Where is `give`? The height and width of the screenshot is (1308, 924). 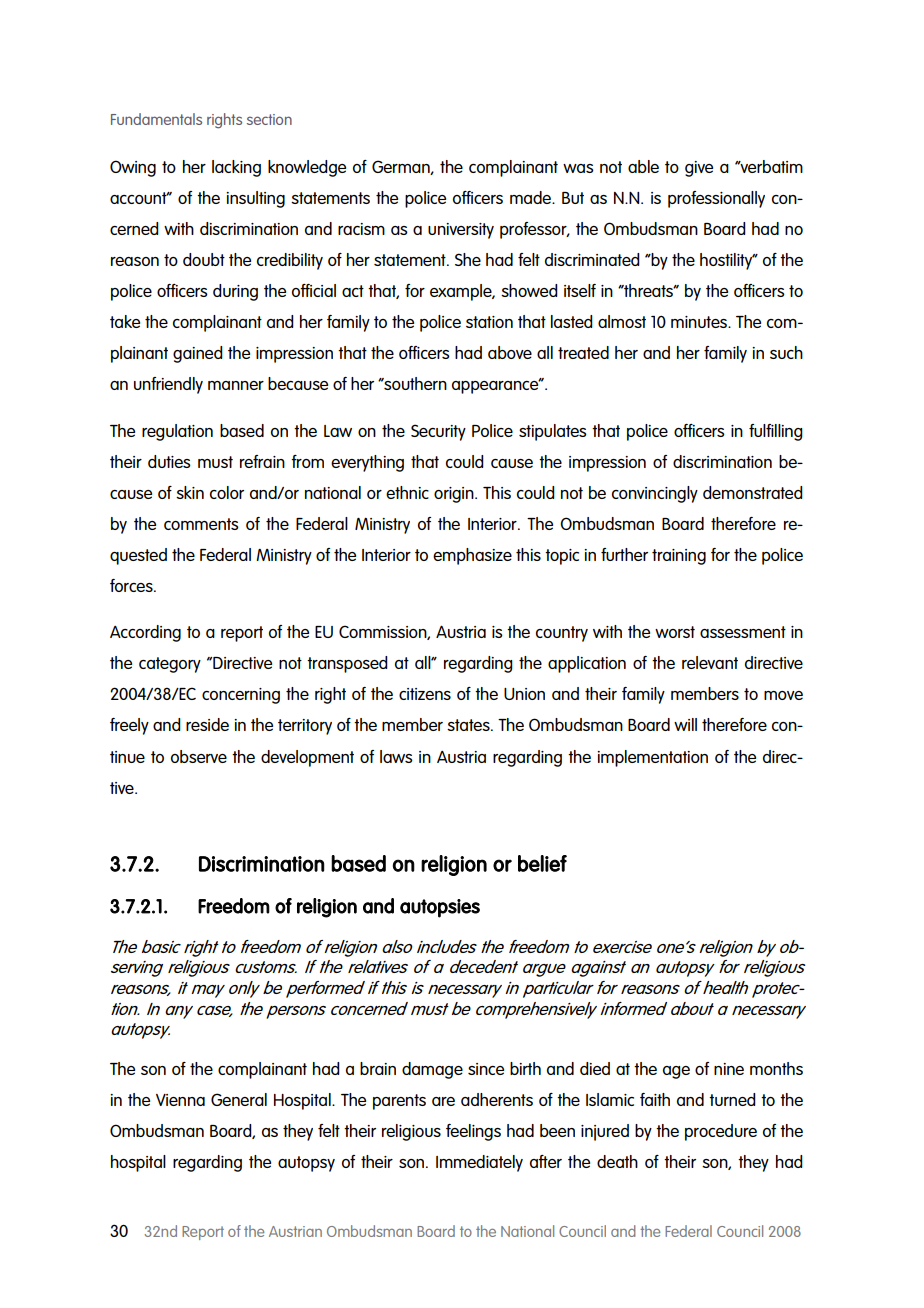 give is located at coordinates (699, 169).
